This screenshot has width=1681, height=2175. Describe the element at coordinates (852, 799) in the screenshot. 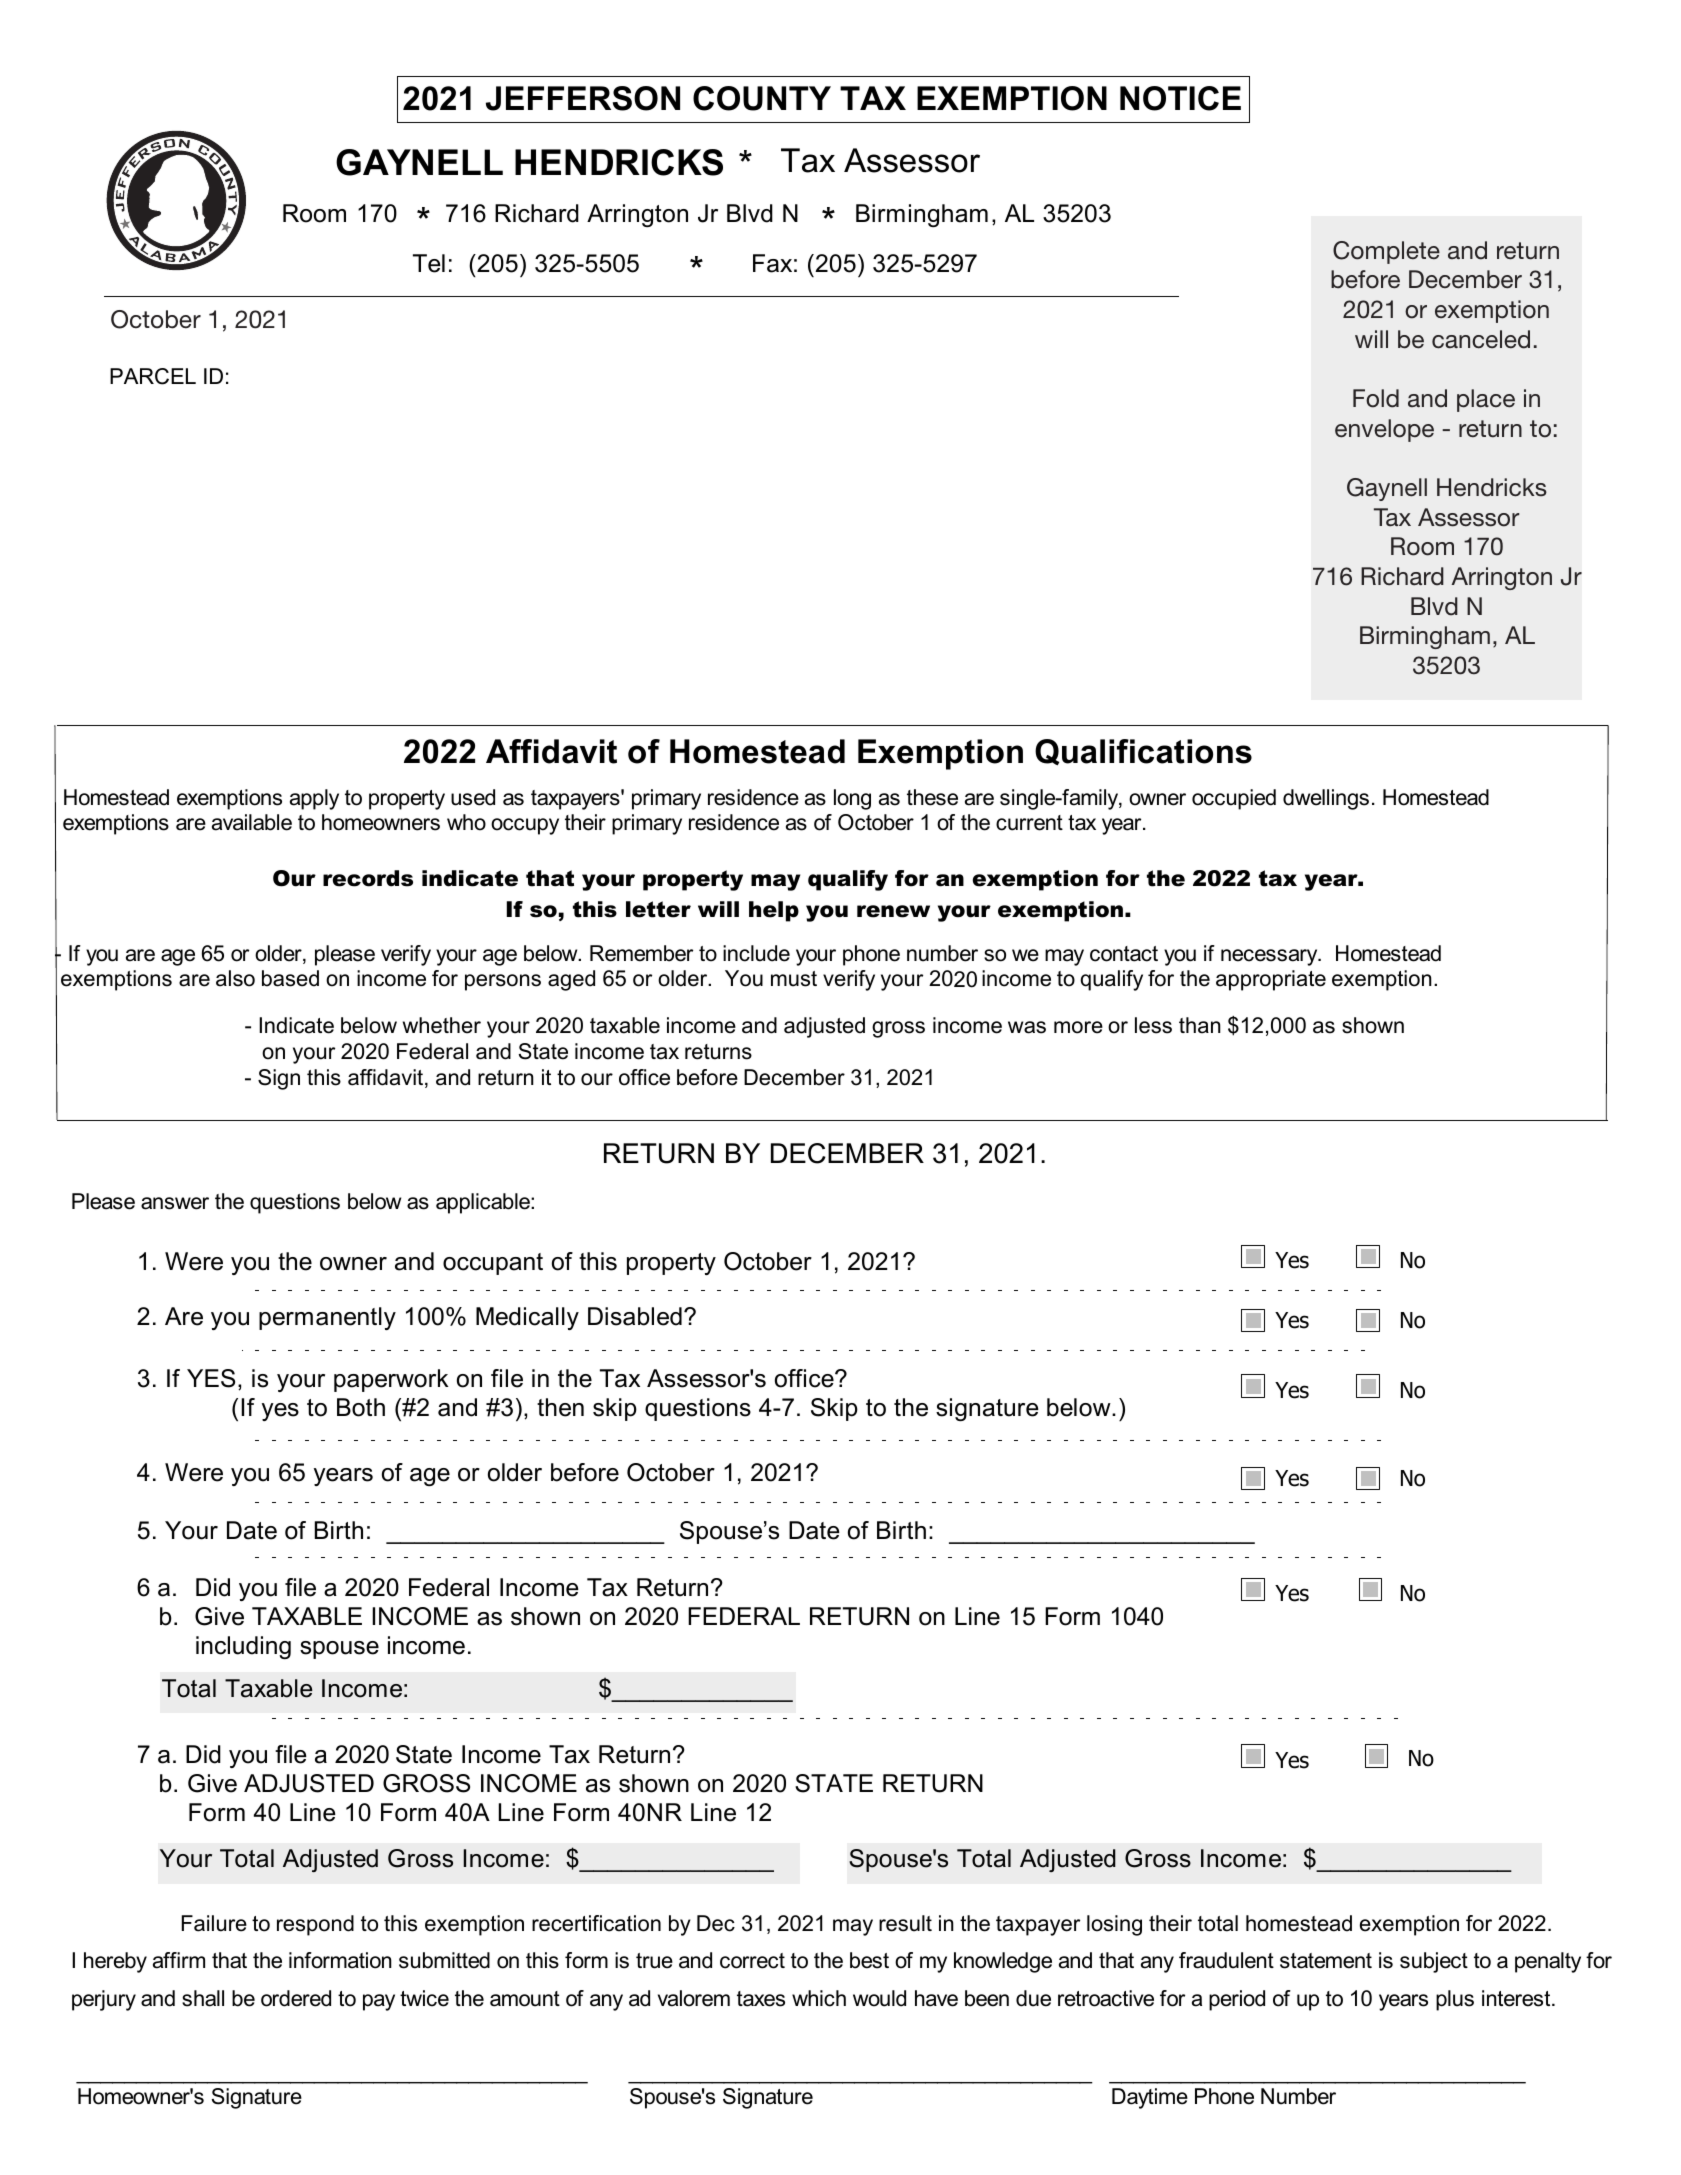

I see `long` at that location.
